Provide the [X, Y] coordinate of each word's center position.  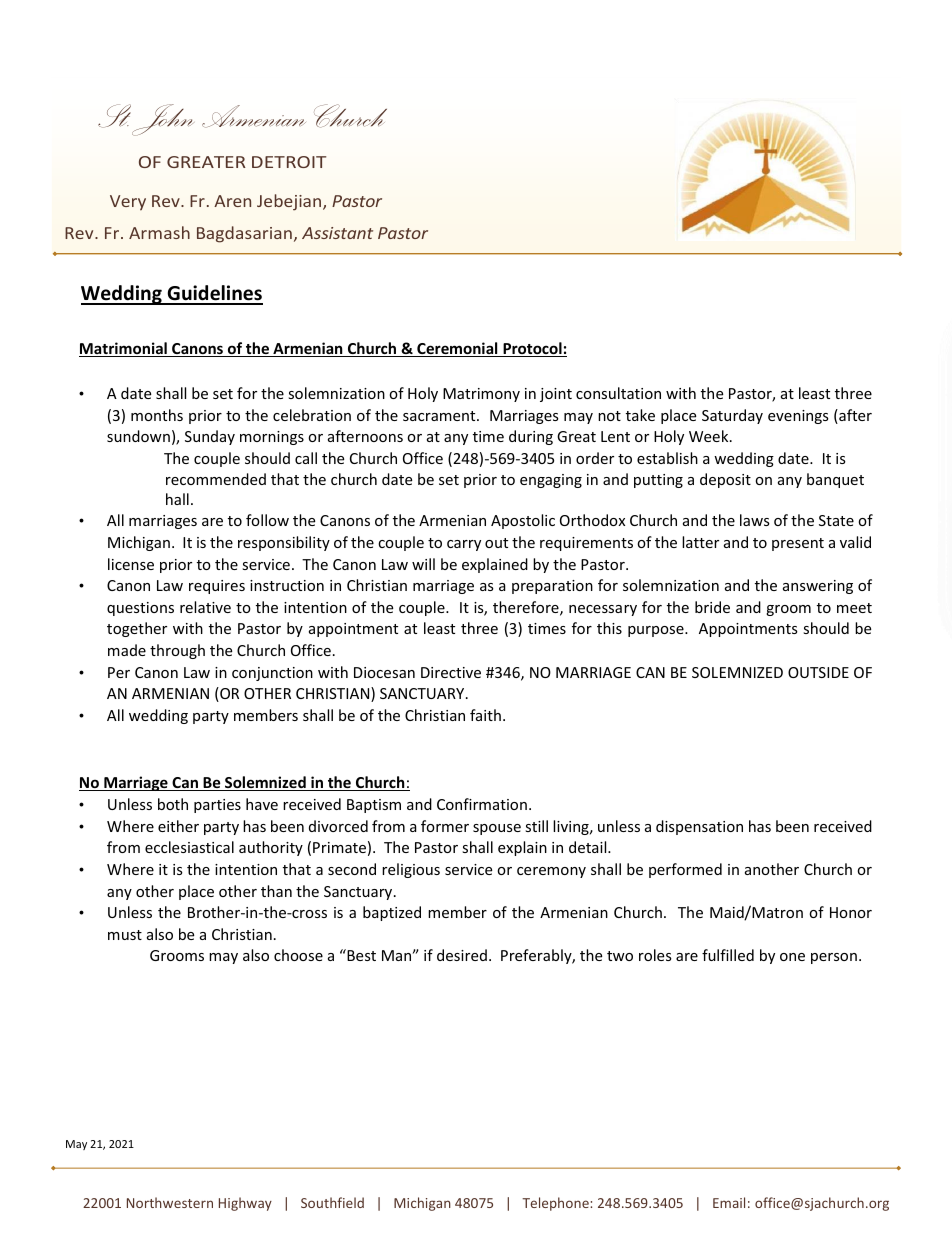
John [162, 120]
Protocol [532, 349]
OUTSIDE [818, 672]
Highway [245, 1204]
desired [462, 955]
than [276, 891]
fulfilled [728, 955]
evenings [798, 417]
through [177, 651]
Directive [451, 672]
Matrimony [481, 395]
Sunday [210, 437]
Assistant [337, 233]
